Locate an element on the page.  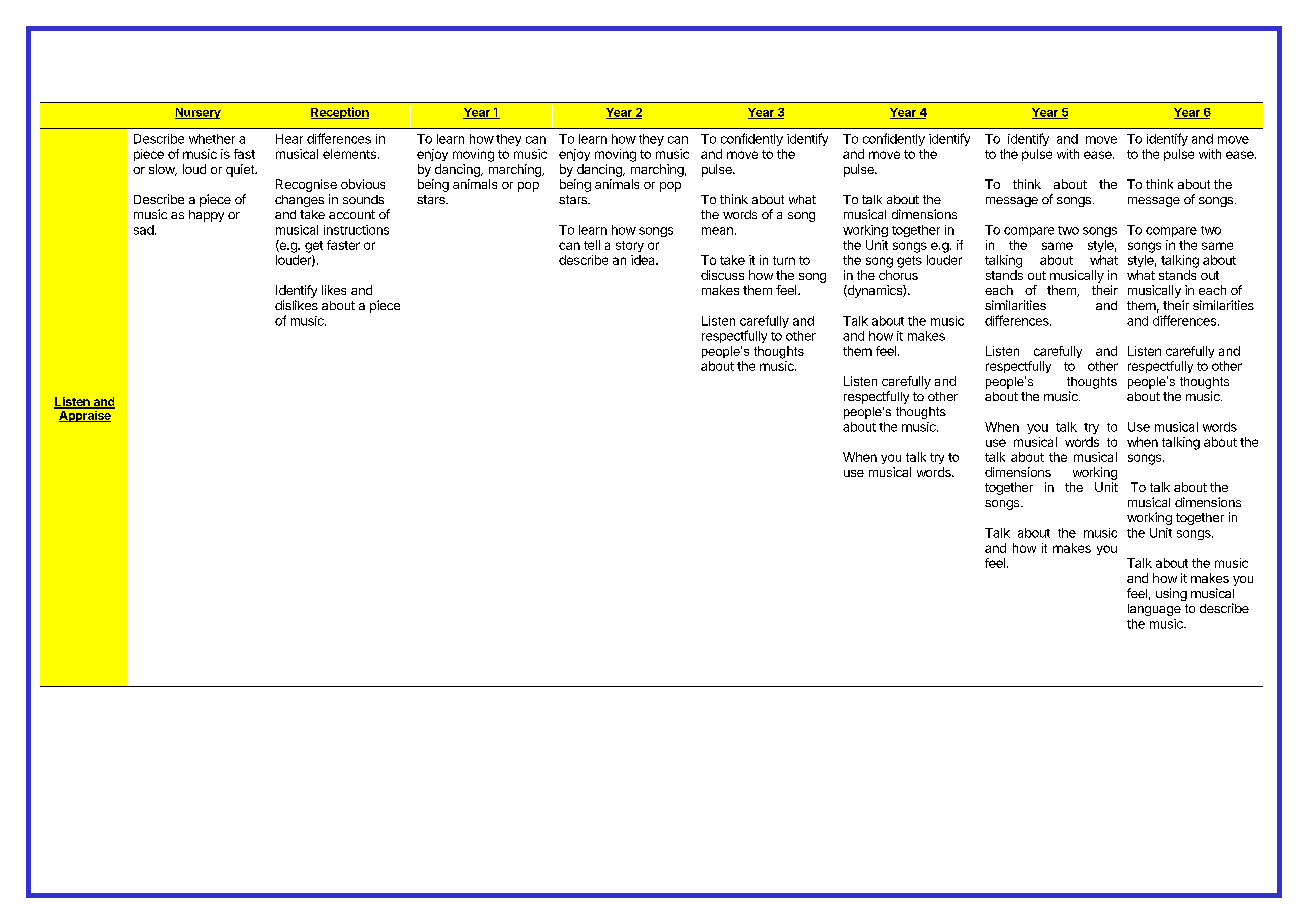
mean is located at coordinates (717, 231).
